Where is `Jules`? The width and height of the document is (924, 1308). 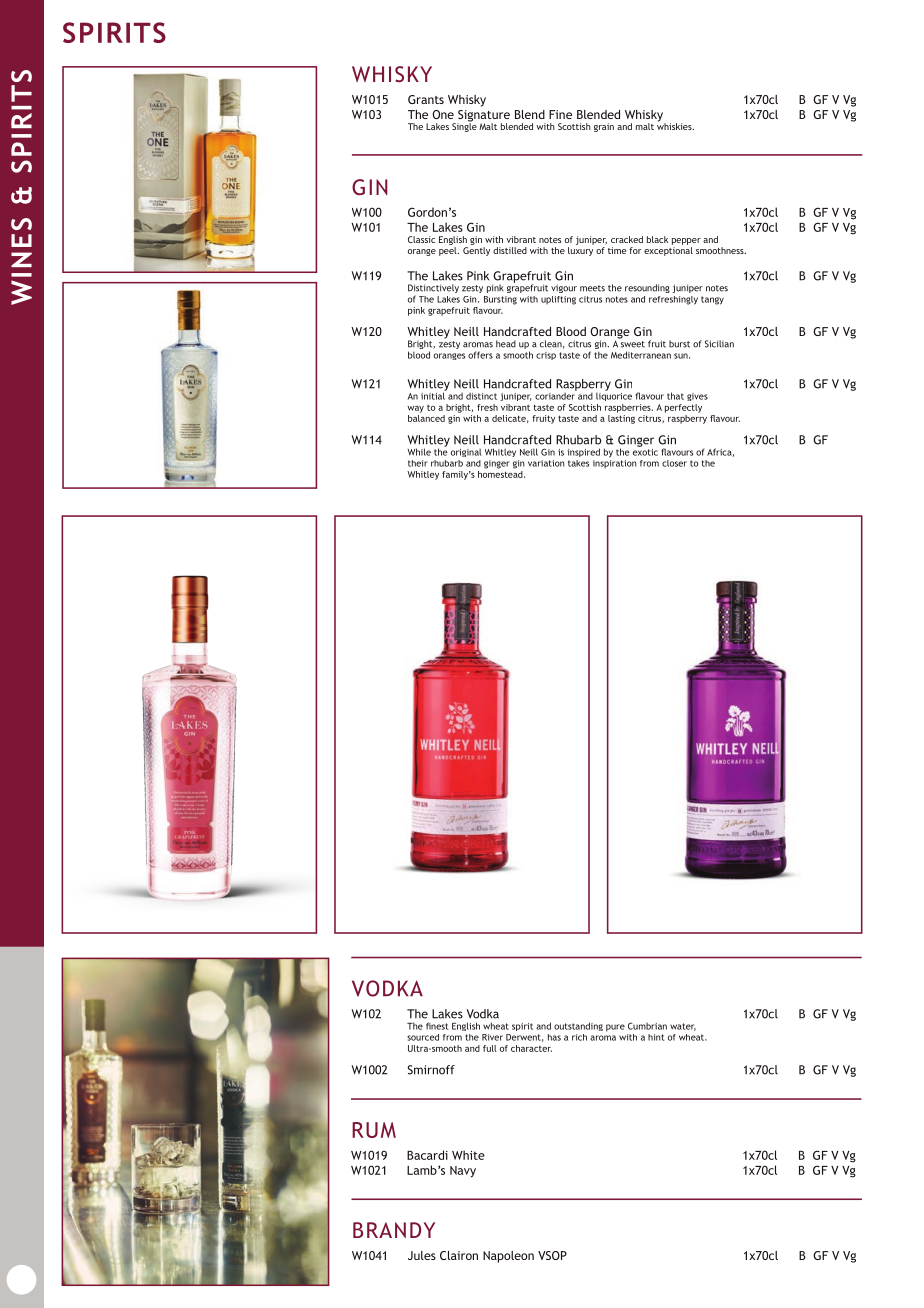 Jules is located at coordinates (422, 1255).
